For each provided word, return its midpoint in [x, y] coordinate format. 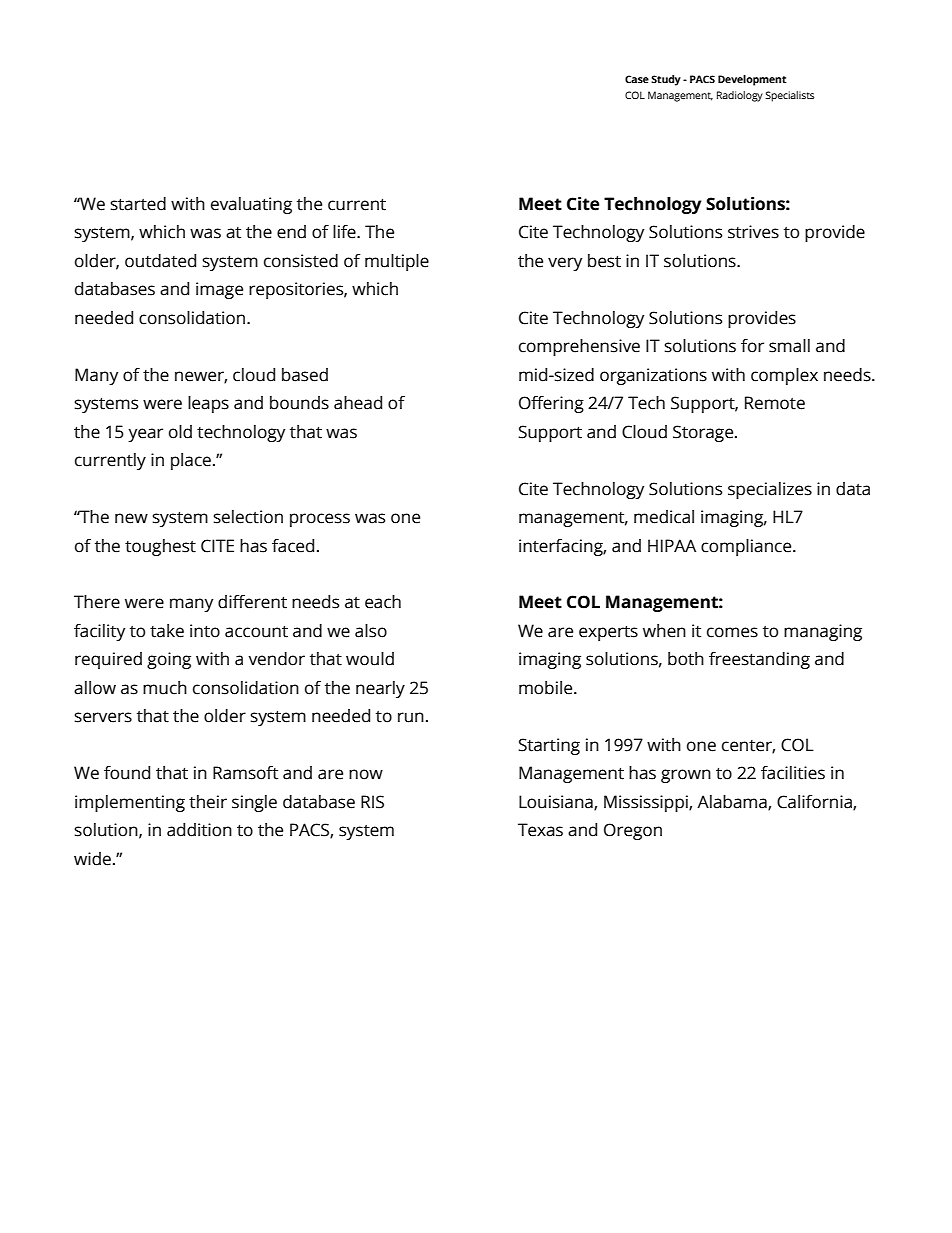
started [138, 204]
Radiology [740, 96]
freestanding [759, 660]
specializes [770, 490]
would [370, 659]
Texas [540, 830]
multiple [397, 262]
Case [637, 79]
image [219, 290]
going [169, 660]
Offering [551, 404]
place [191, 461]
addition [199, 830]
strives [753, 232]
